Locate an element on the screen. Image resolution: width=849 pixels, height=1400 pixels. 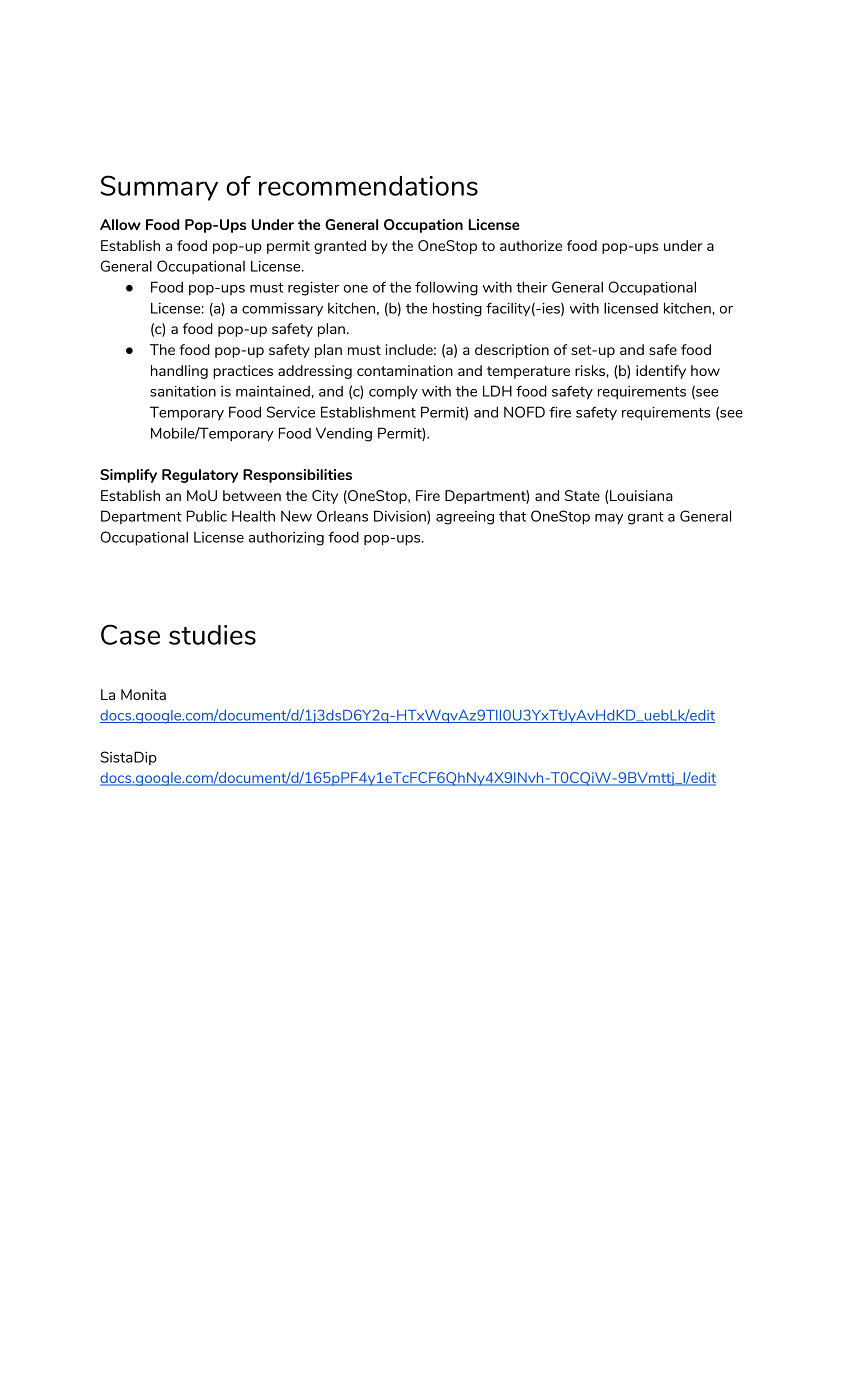
recommendations is located at coordinates (368, 186).
